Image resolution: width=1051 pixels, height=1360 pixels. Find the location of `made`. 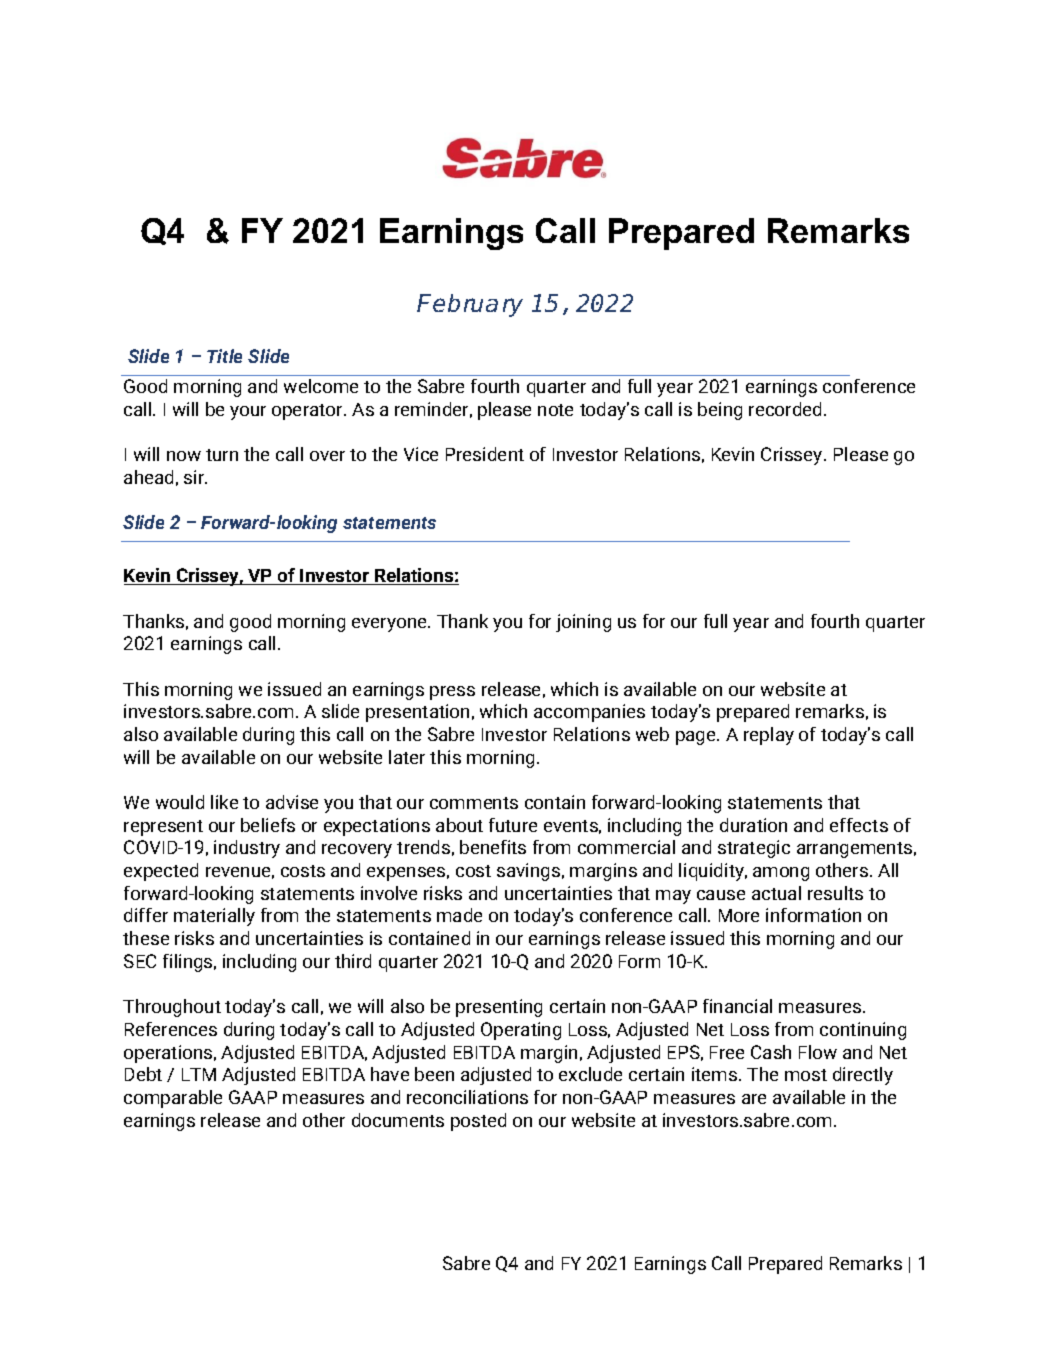

made is located at coordinates (459, 915).
